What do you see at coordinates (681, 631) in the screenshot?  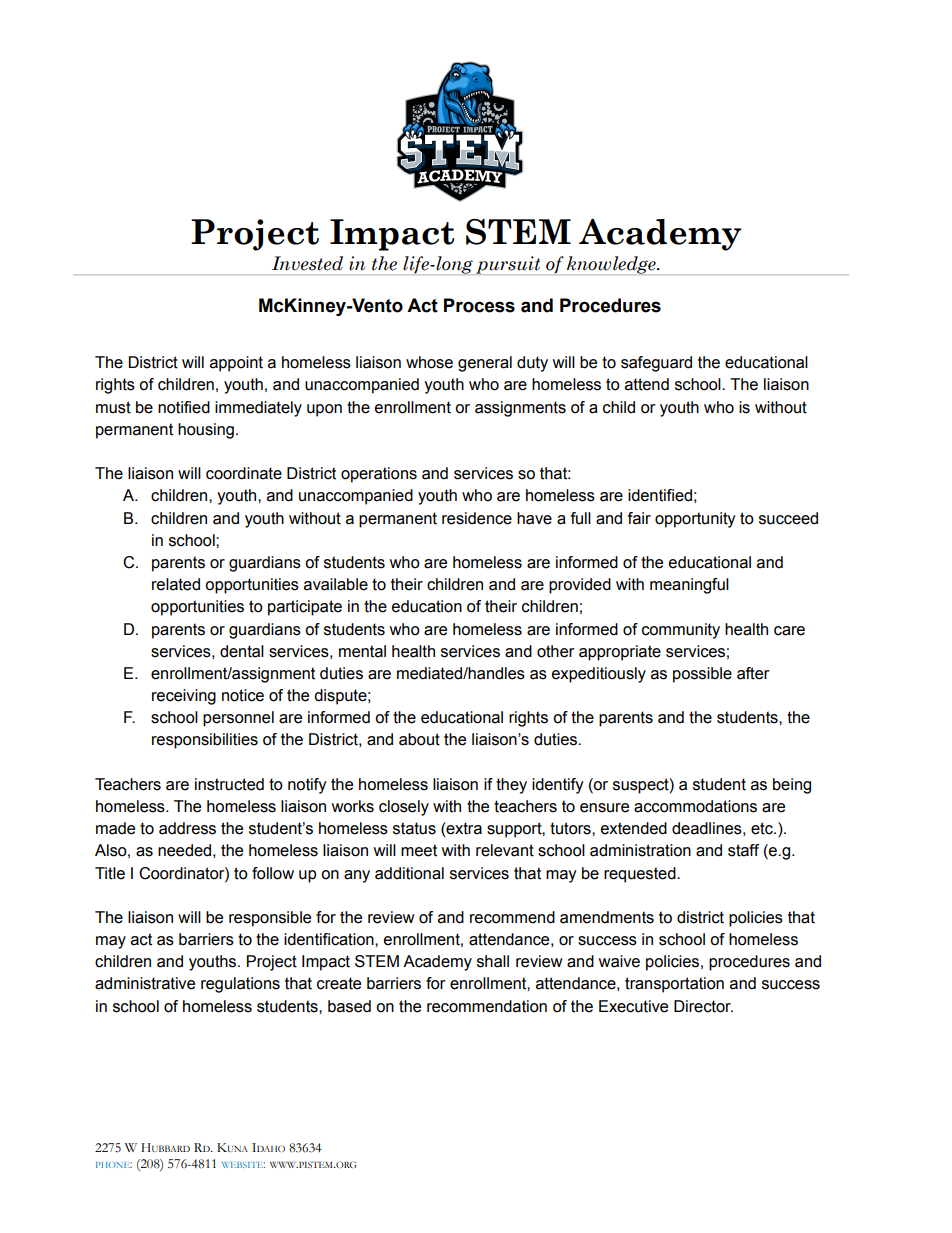 I see `community` at bounding box center [681, 631].
